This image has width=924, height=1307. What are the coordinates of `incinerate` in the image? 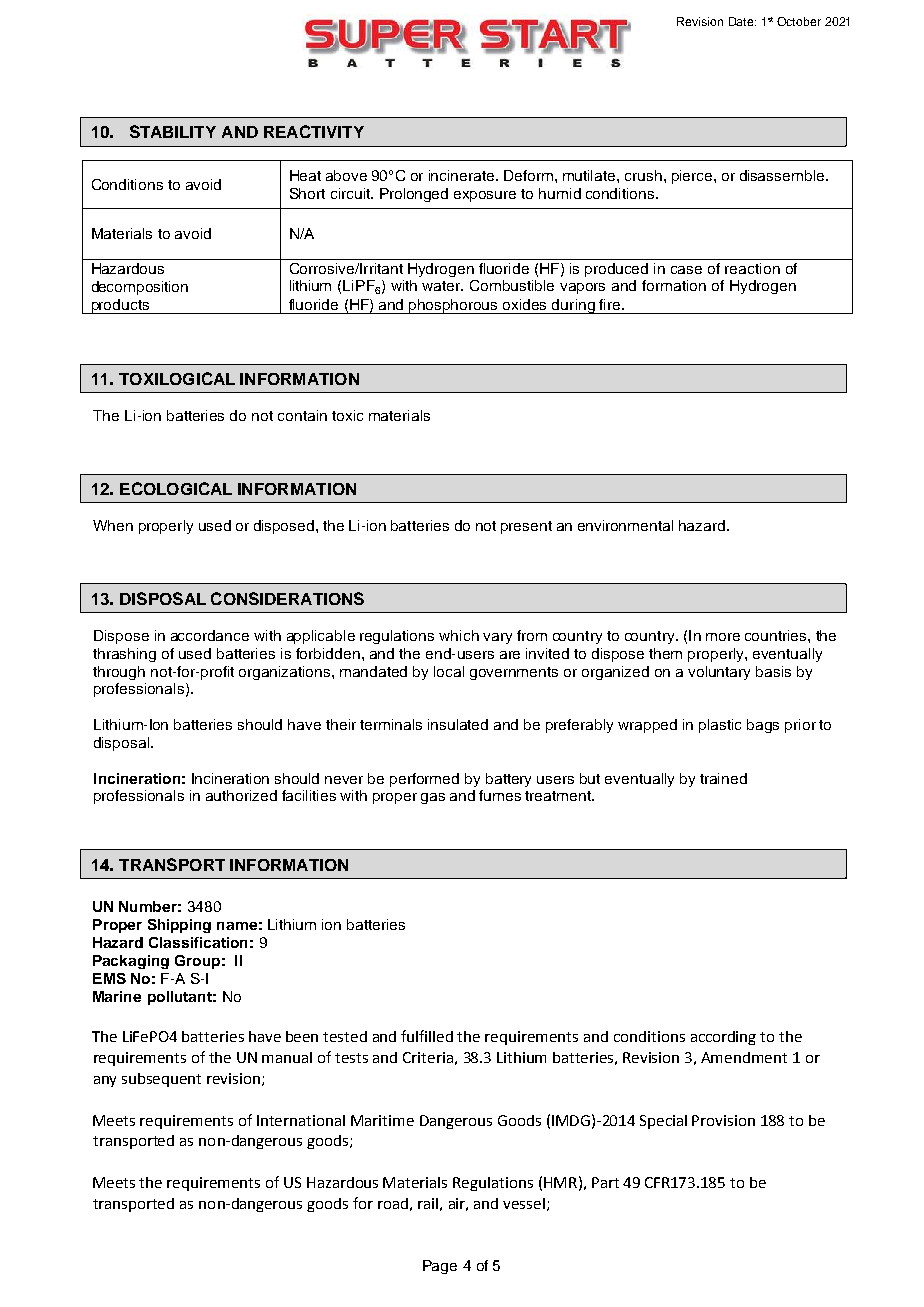 It's located at (463, 175).
